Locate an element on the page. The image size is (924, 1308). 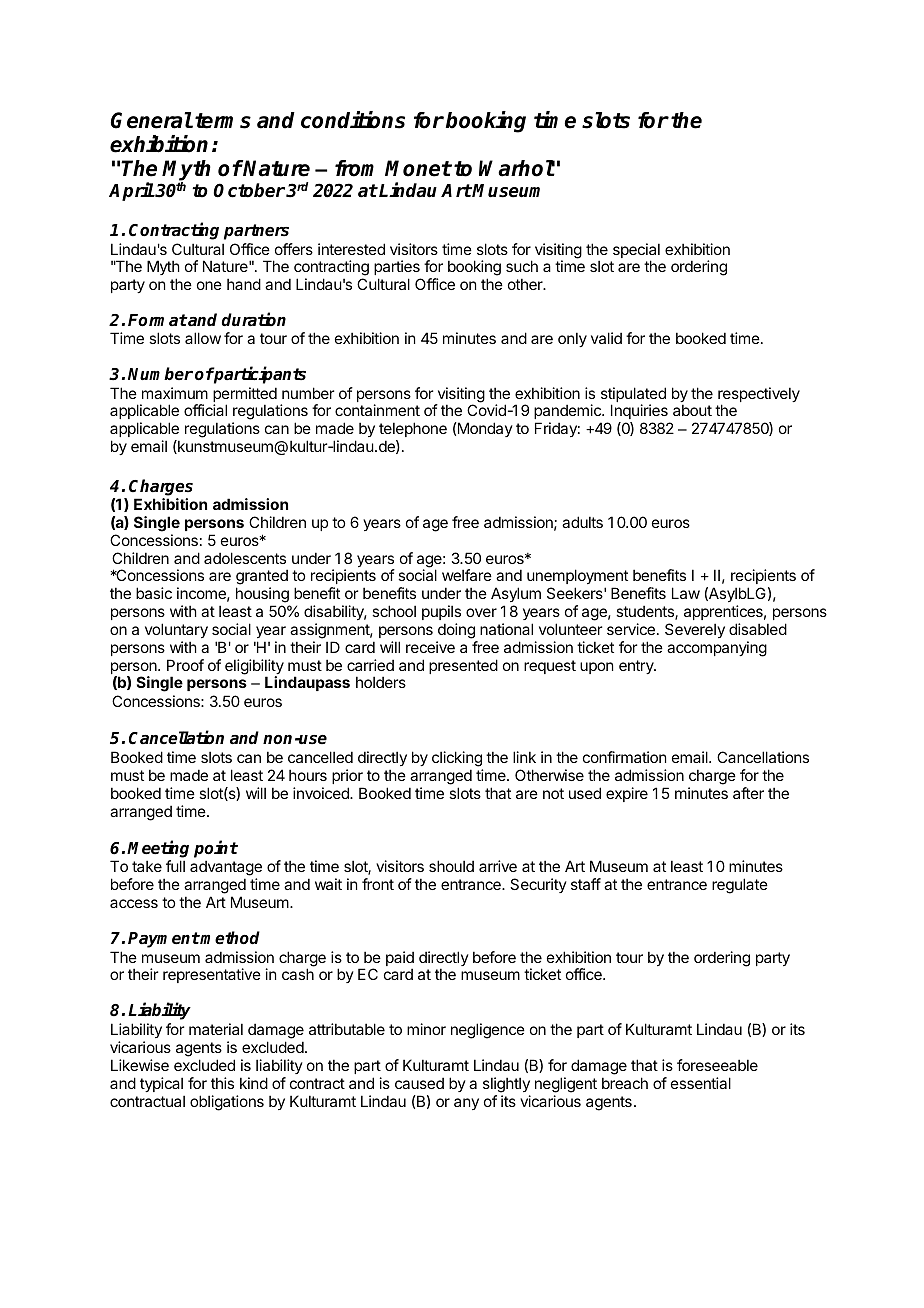
telephone is located at coordinates (413, 429).
